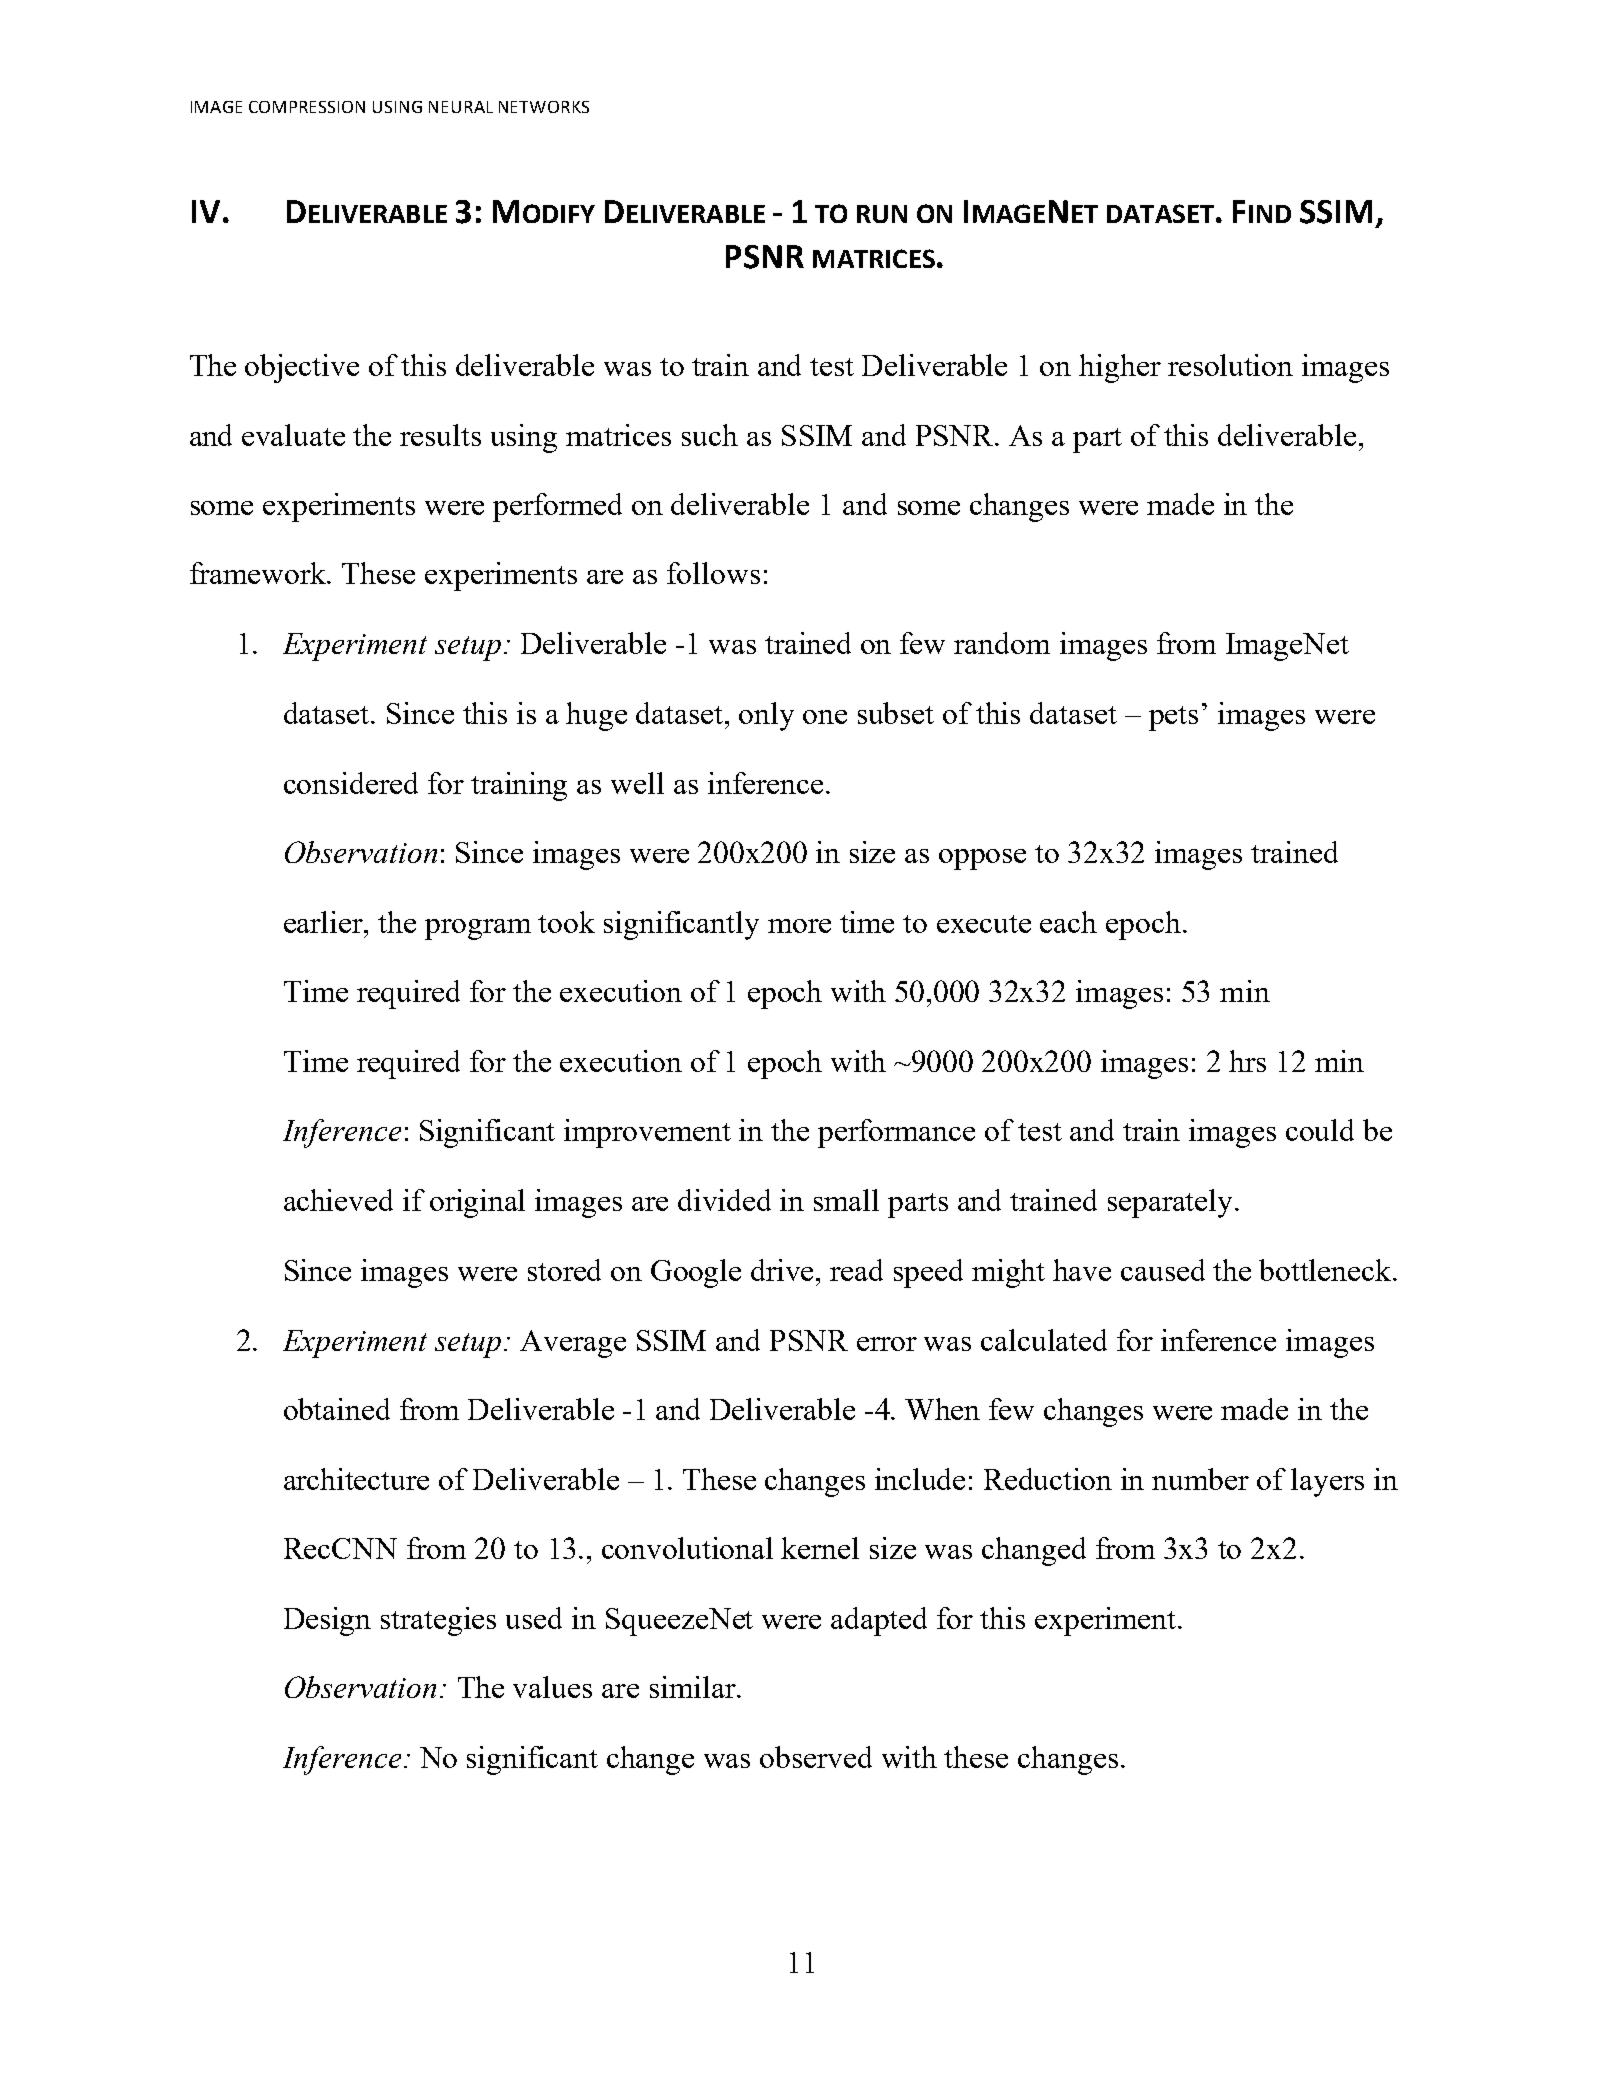 The width and height of the page is (1603, 2074). What do you see at coordinates (1230, 365) in the page?
I see `resolution` at bounding box center [1230, 365].
